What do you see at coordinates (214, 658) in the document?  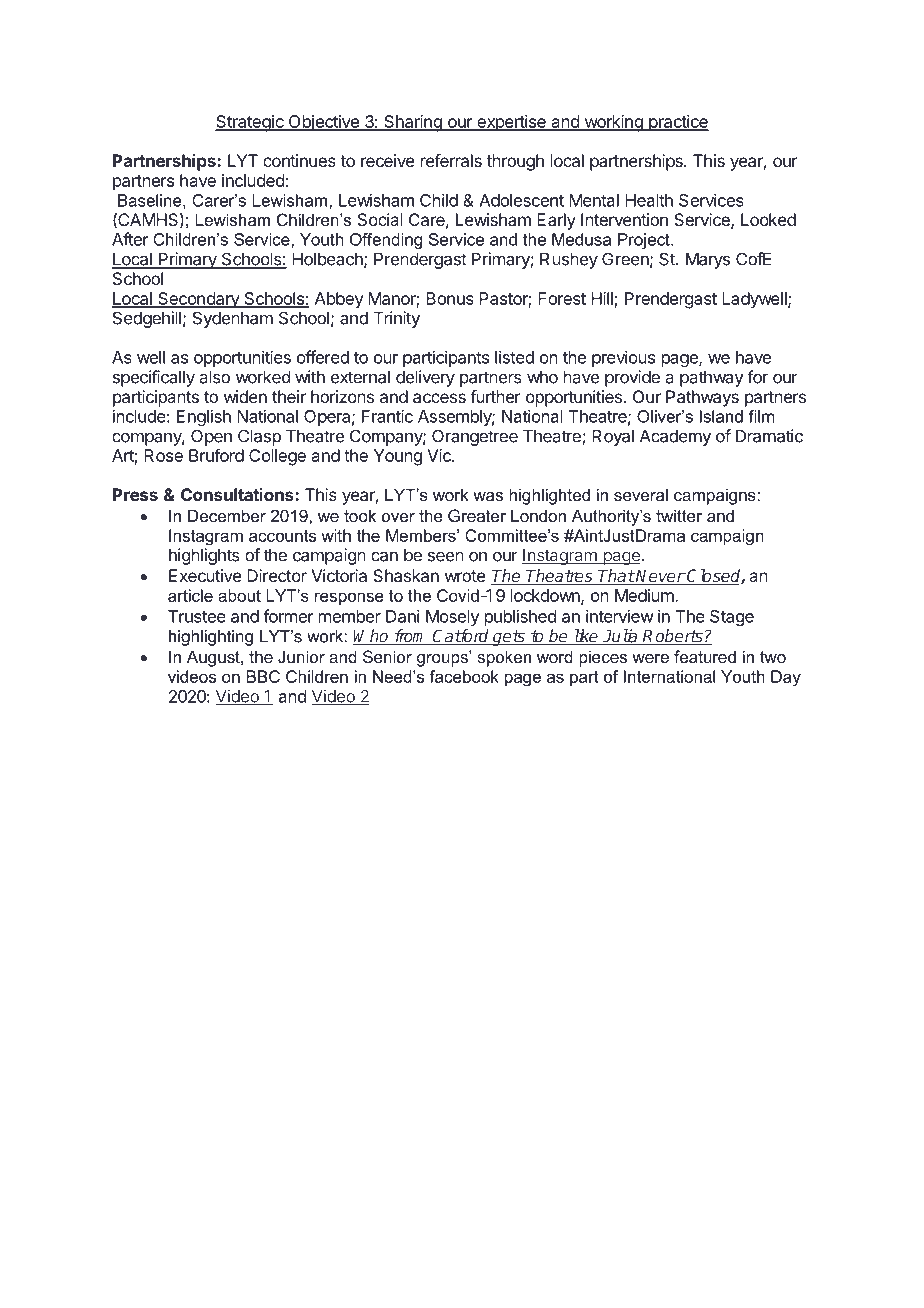 I see `August` at bounding box center [214, 658].
